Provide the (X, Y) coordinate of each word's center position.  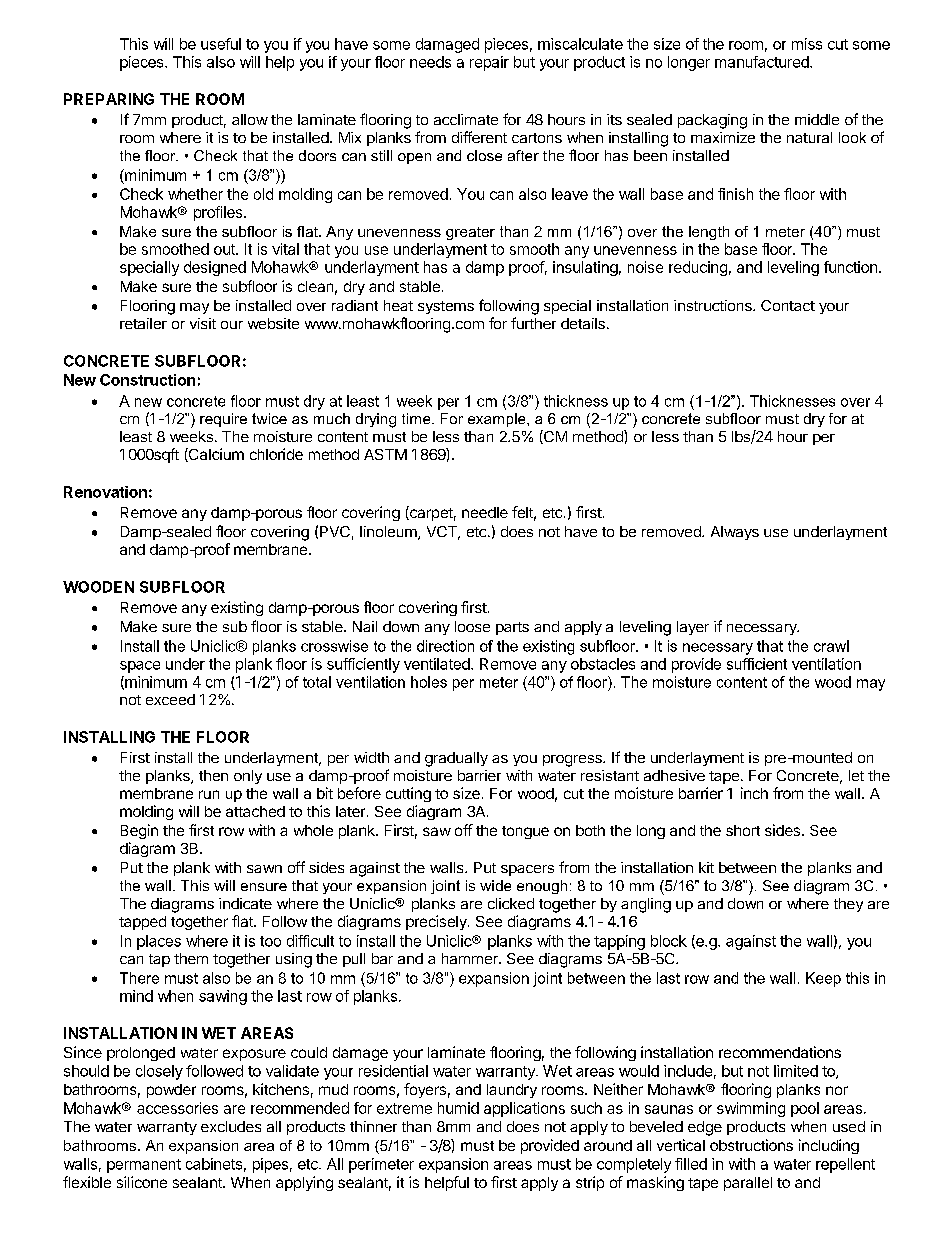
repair (489, 63)
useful (221, 44)
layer (693, 628)
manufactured (763, 62)
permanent (144, 1166)
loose (472, 626)
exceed (170, 699)
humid (458, 1108)
